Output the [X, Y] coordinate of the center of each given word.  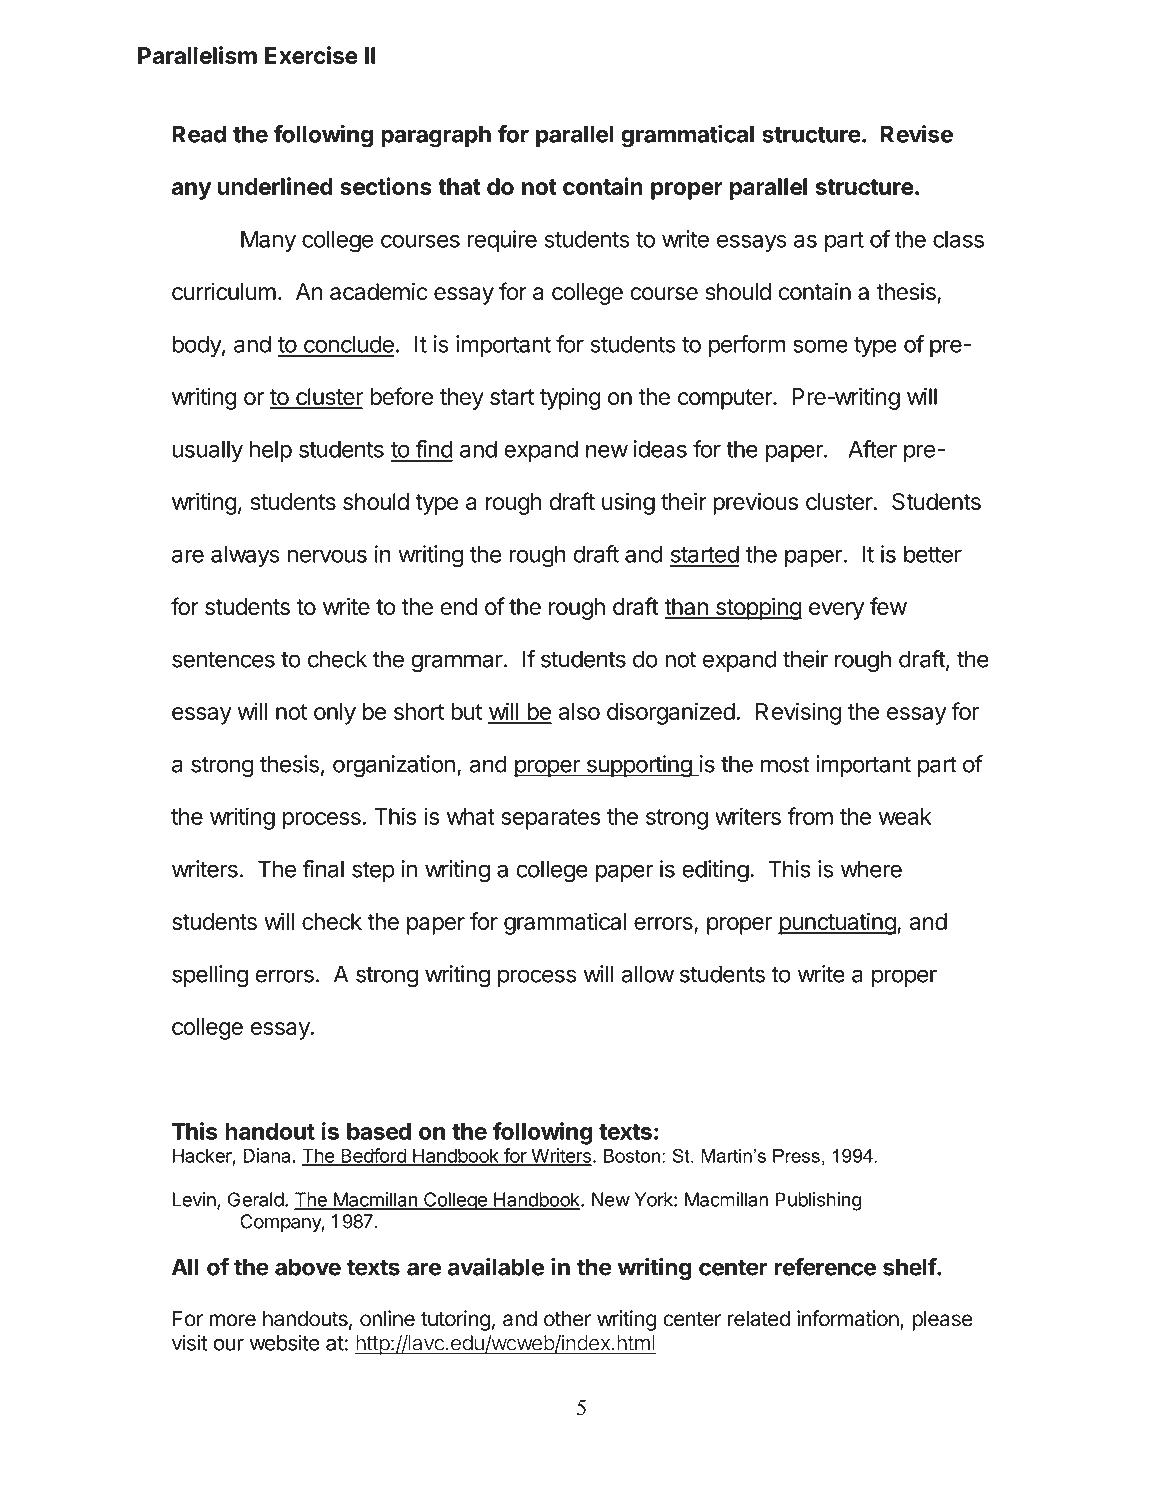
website [285, 1342]
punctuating [837, 923]
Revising [798, 713]
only [335, 714]
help [271, 451]
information [848, 1318]
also [579, 711]
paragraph [436, 136]
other [567, 1319]
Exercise [311, 55]
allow [647, 974]
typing [570, 398]
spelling [210, 976]
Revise [917, 134]
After [872, 449]
